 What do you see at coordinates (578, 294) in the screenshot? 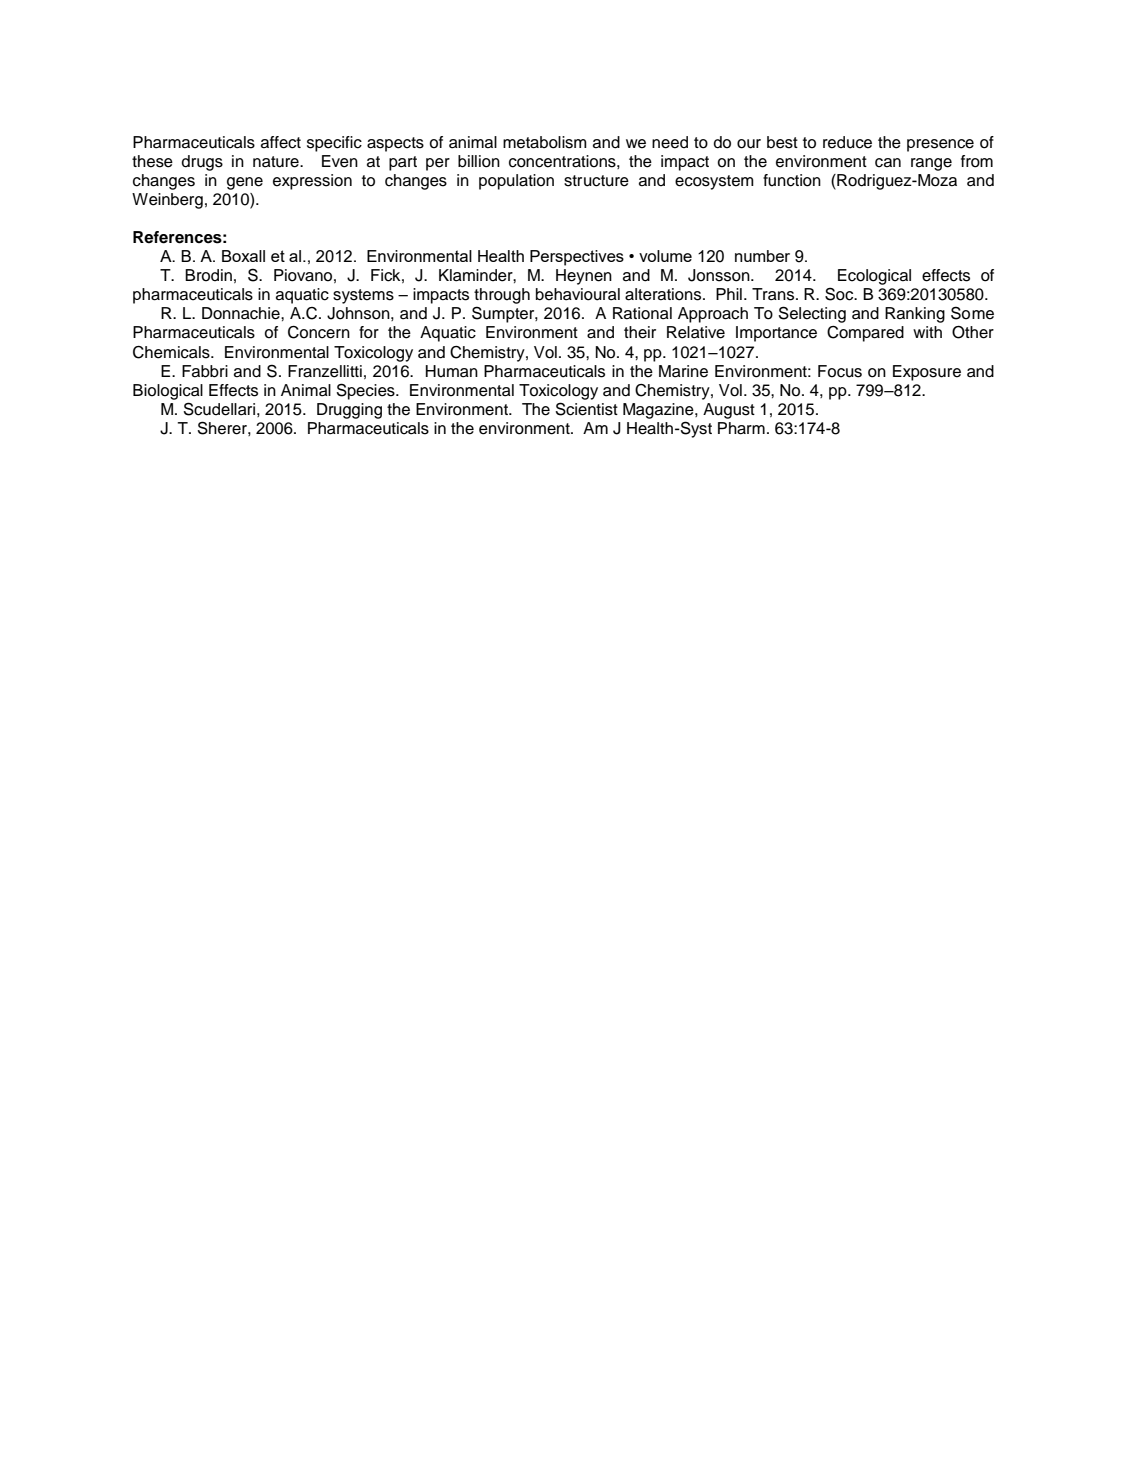
I see `behavioural` at bounding box center [578, 294].
